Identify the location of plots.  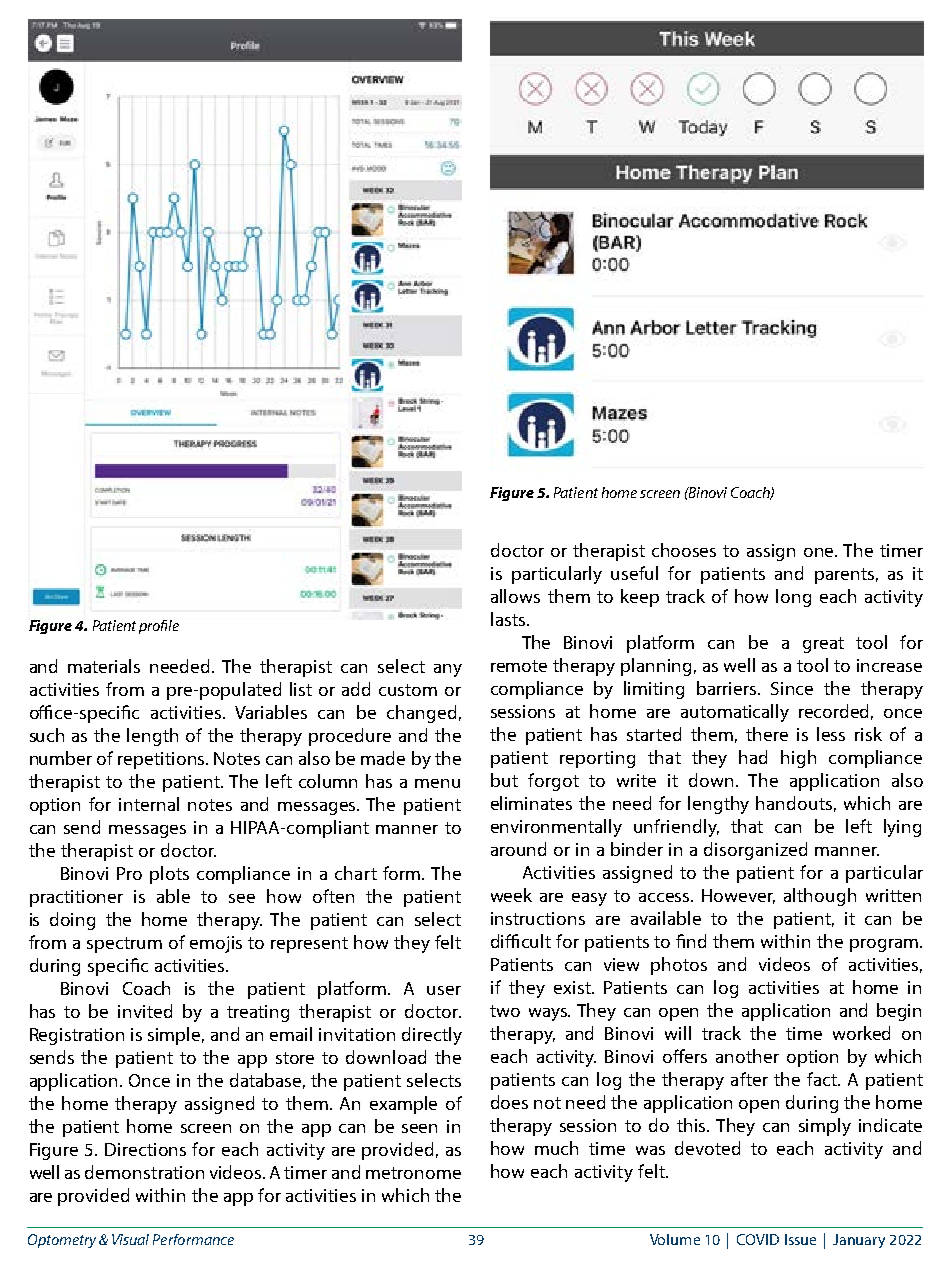
(169, 875).
